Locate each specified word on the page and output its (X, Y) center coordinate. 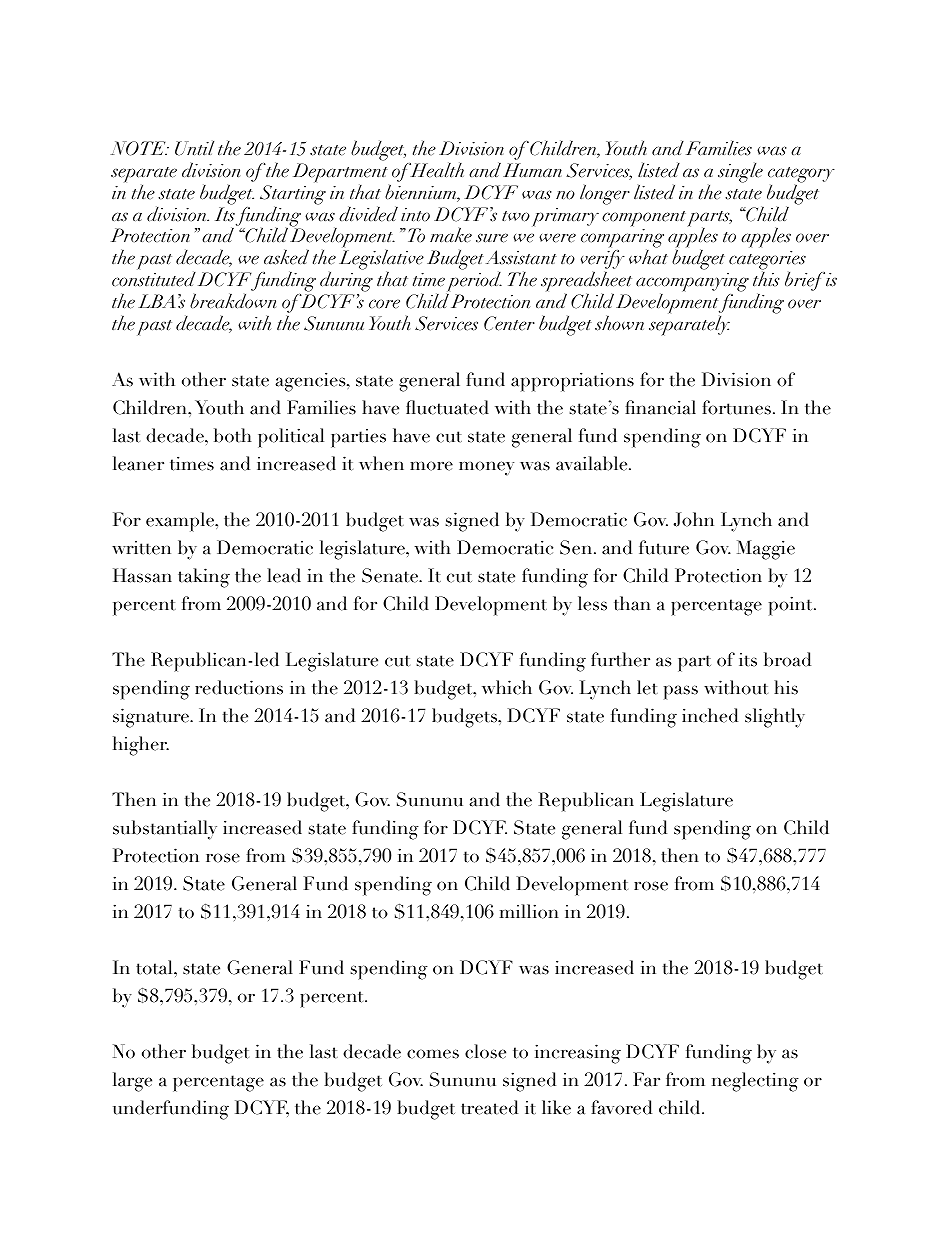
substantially (165, 830)
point (792, 606)
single (740, 172)
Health (436, 170)
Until (194, 148)
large (132, 1082)
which (507, 687)
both (232, 435)
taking (204, 578)
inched (710, 715)
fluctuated (447, 407)
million (529, 911)
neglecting (755, 1082)
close (485, 1051)
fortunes (736, 407)
